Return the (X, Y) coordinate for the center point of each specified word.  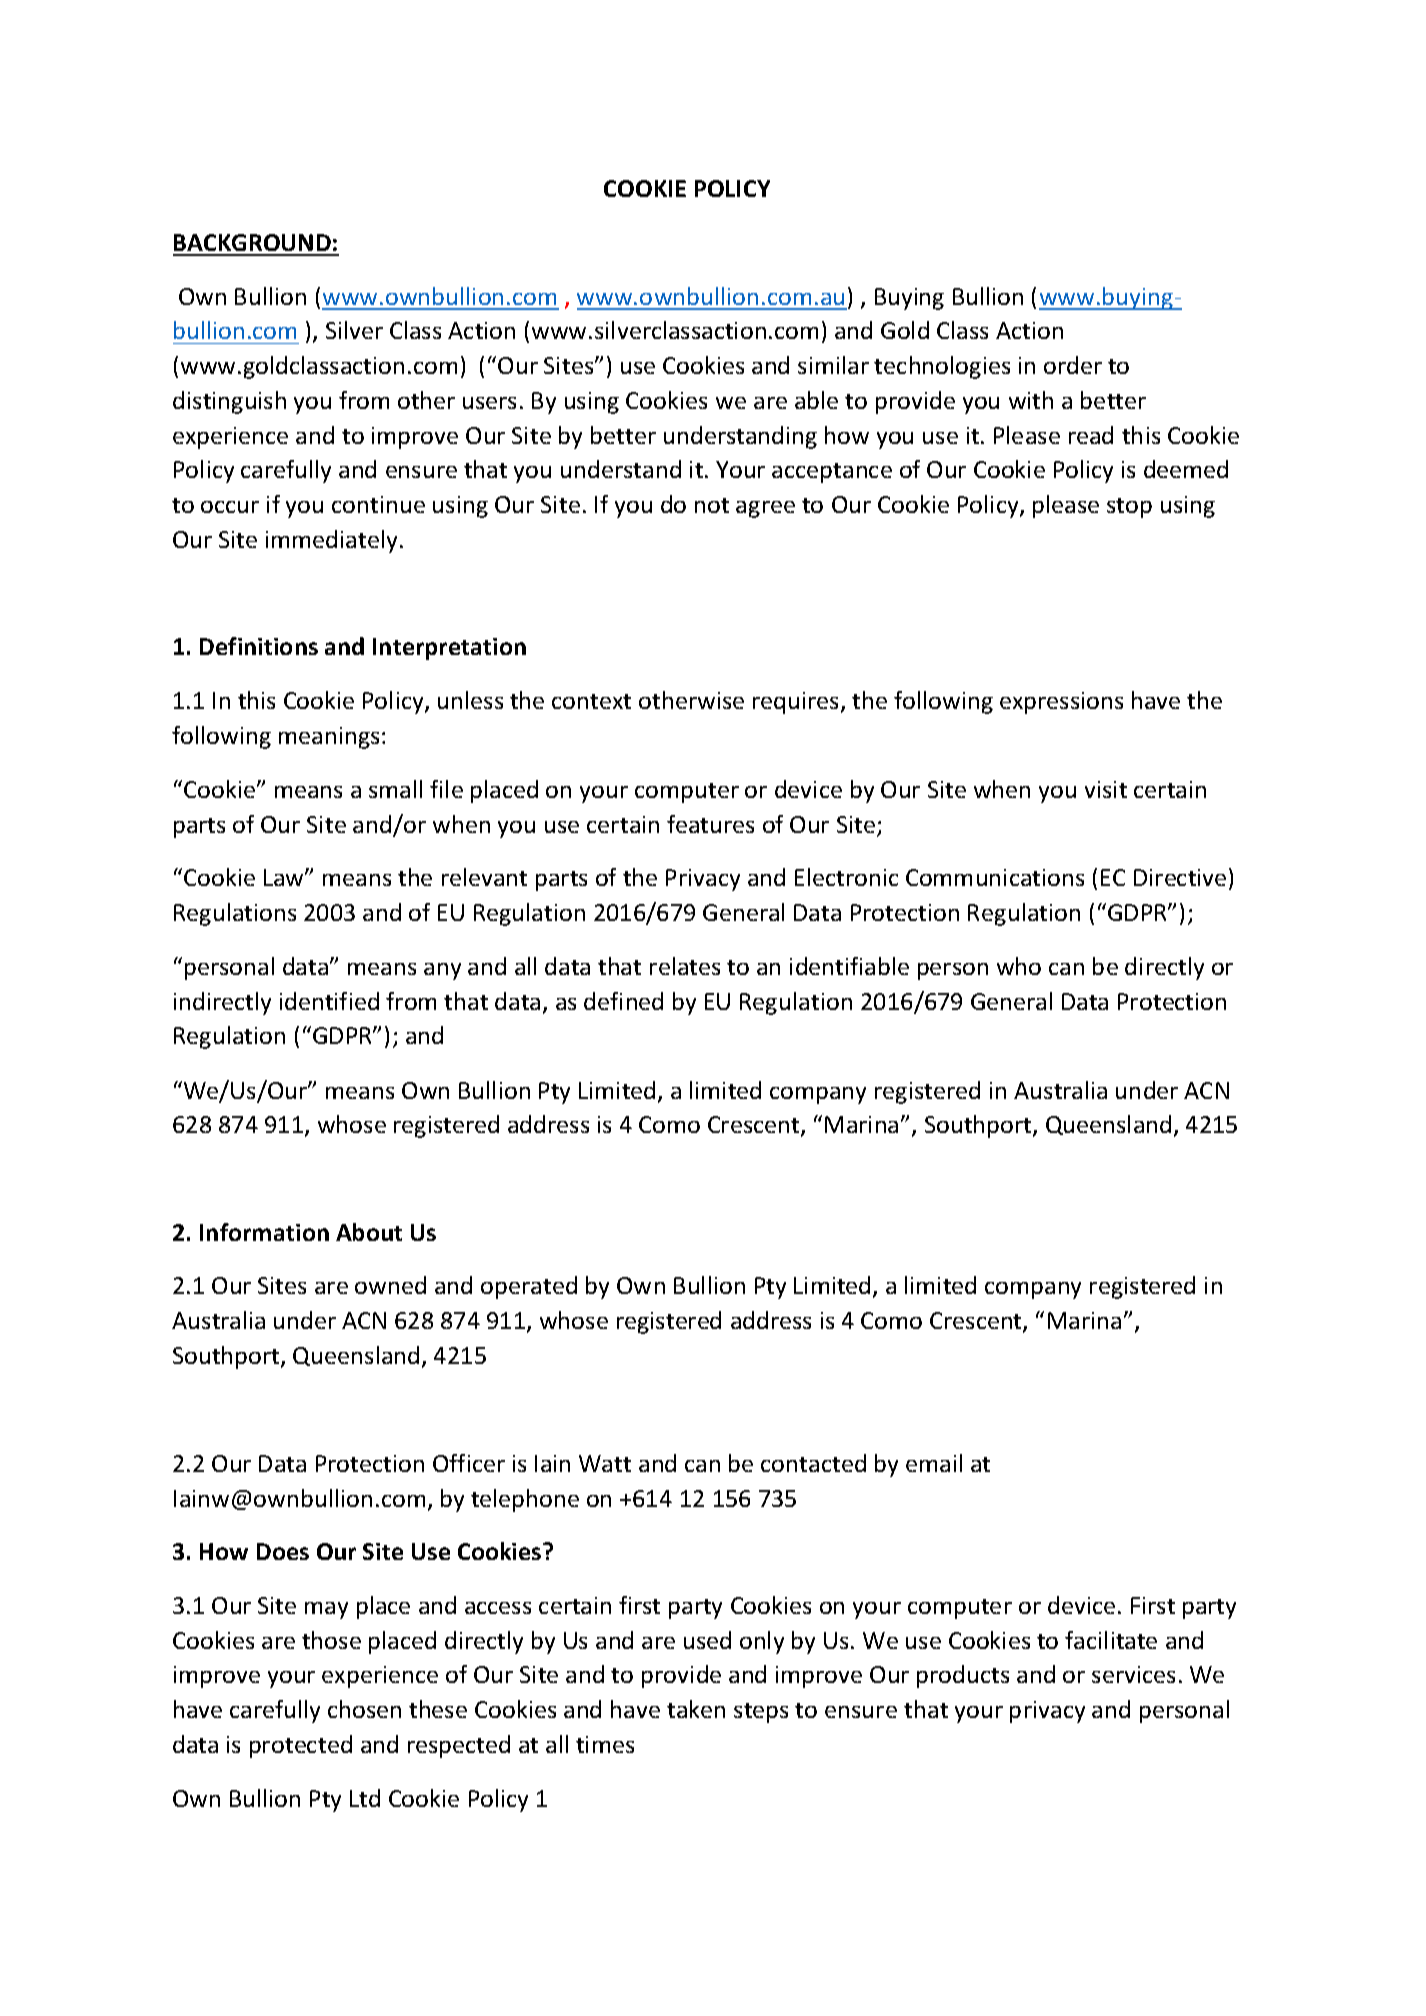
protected (301, 1746)
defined (623, 1001)
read (1091, 435)
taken (696, 1709)
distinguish (229, 402)
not (712, 505)
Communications (995, 877)
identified (329, 1001)
